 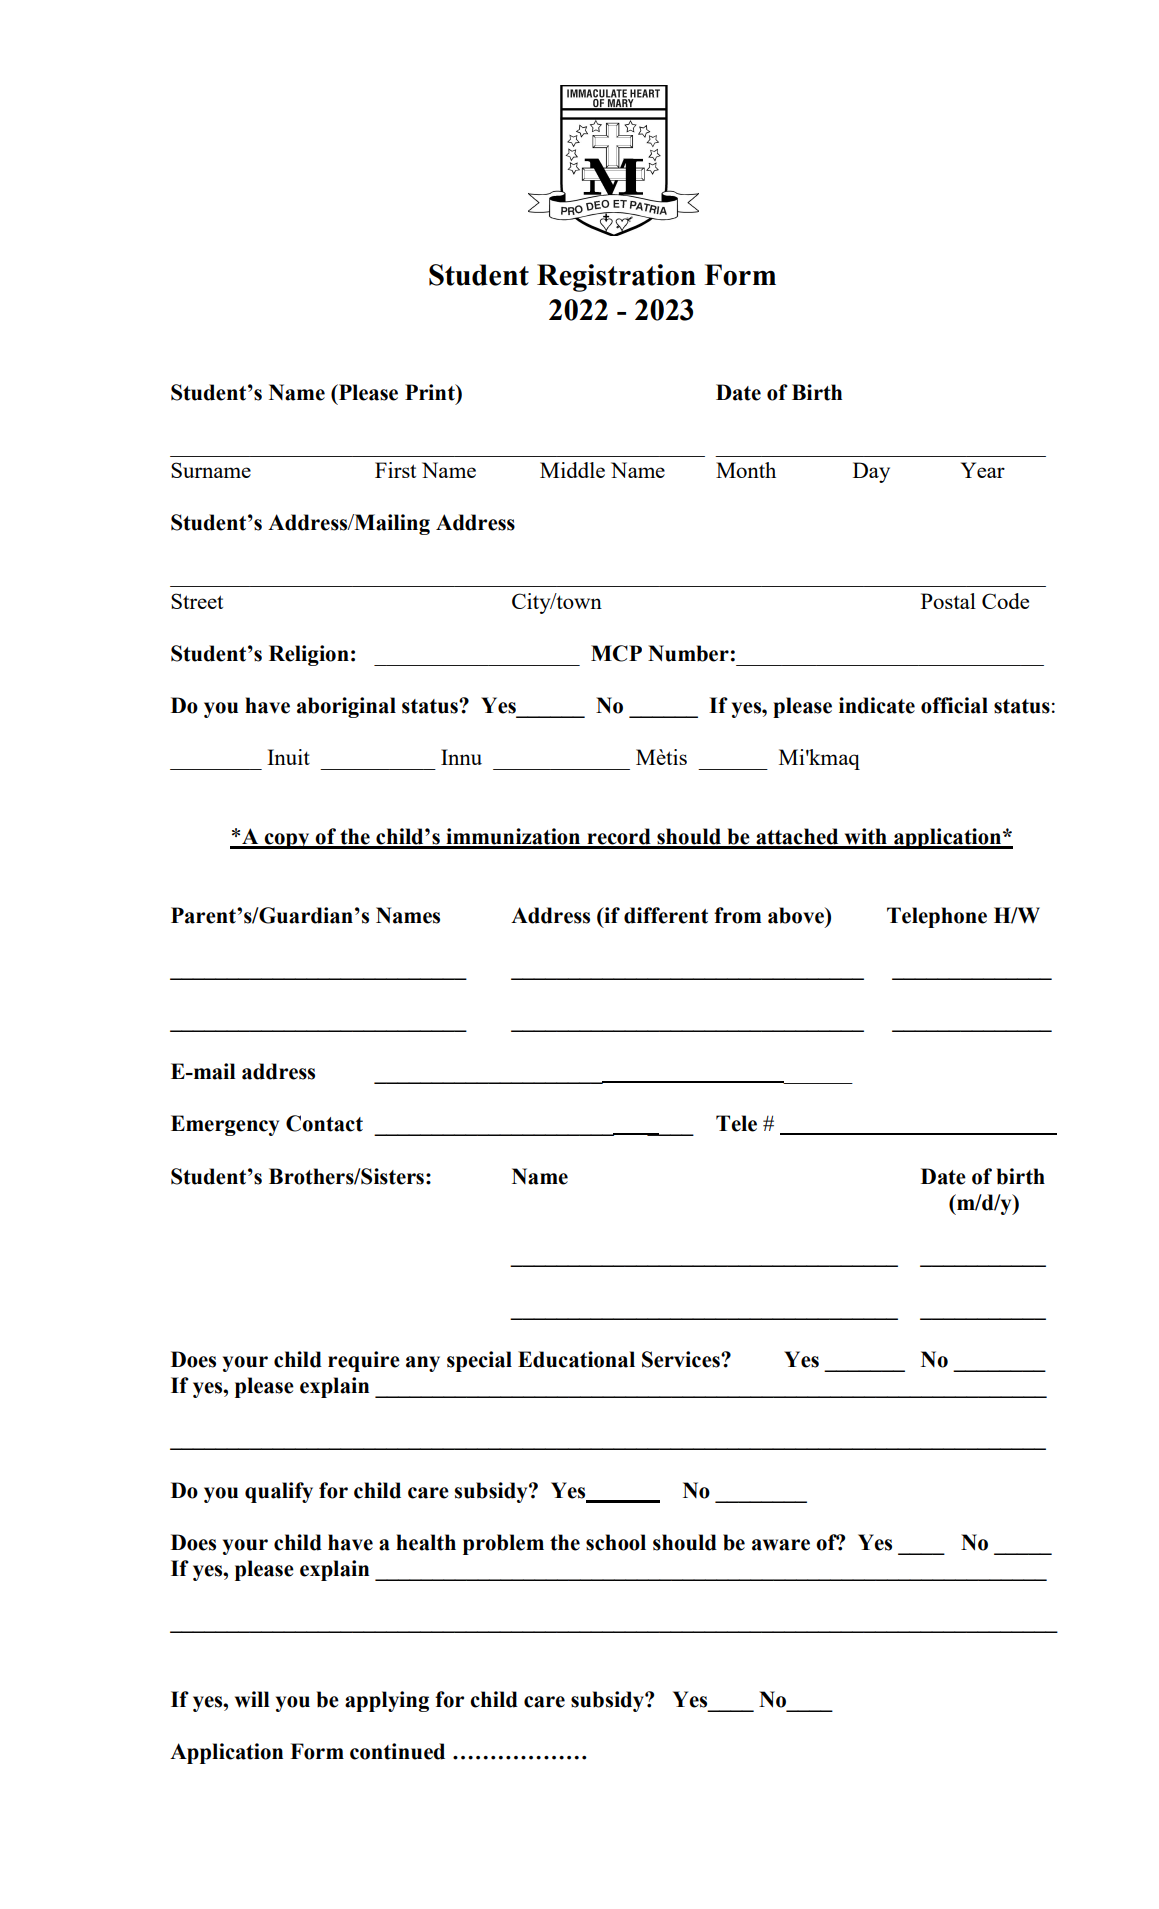 What do you see at coordinates (431, 392) in the screenshot?
I see `Print` at bounding box center [431, 392].
